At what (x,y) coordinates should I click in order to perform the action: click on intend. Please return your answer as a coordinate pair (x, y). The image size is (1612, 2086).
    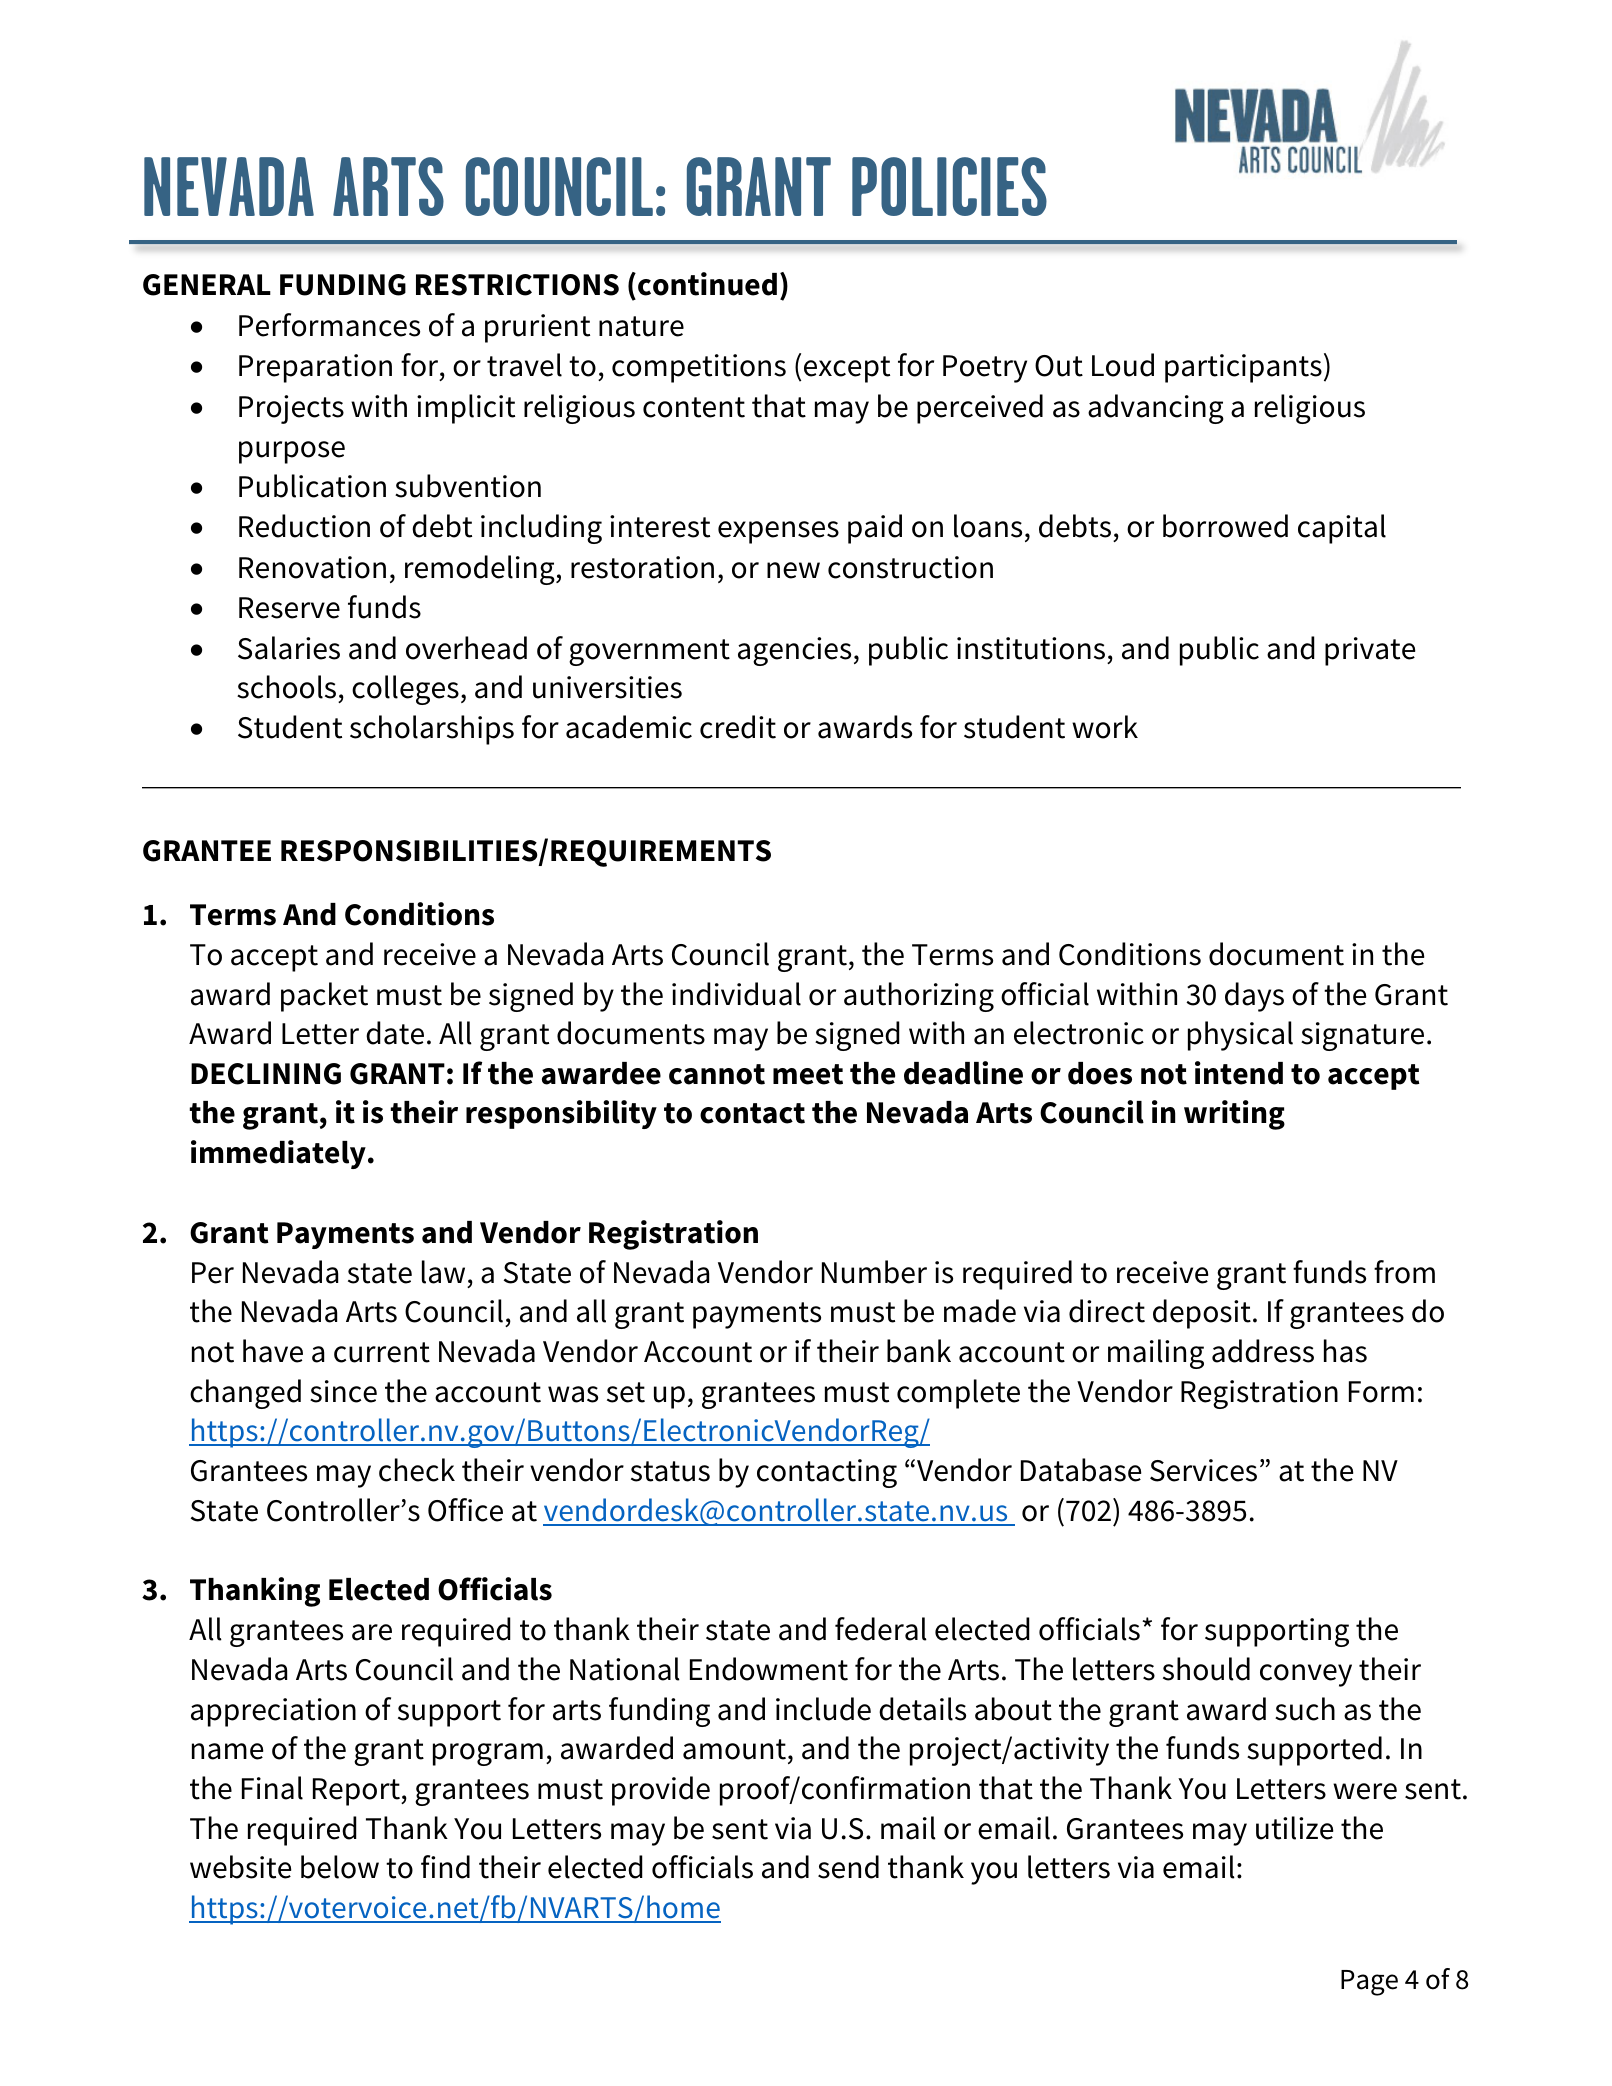
    Looking at the image, I should click on (1239, 1073).
